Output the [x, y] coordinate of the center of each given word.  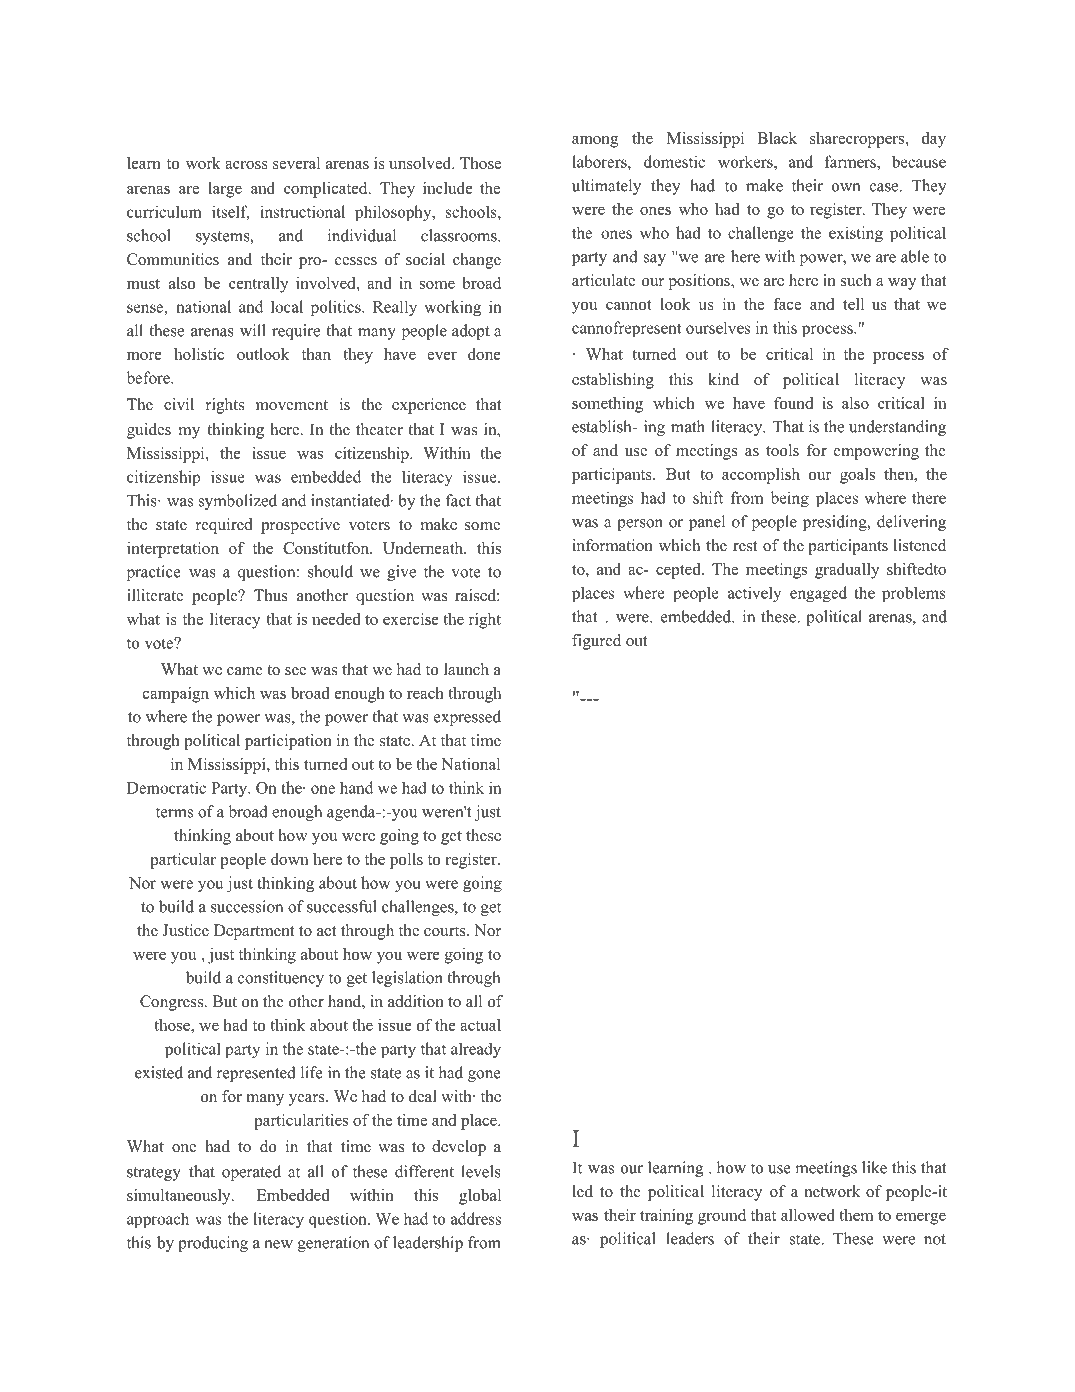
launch [466, 669]
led [583, 1191]
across [246, 165]
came [245, 671]
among [595, 142]
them [856, 1215]
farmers [851, 161]
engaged [818, 594]
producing [213, 1244]
